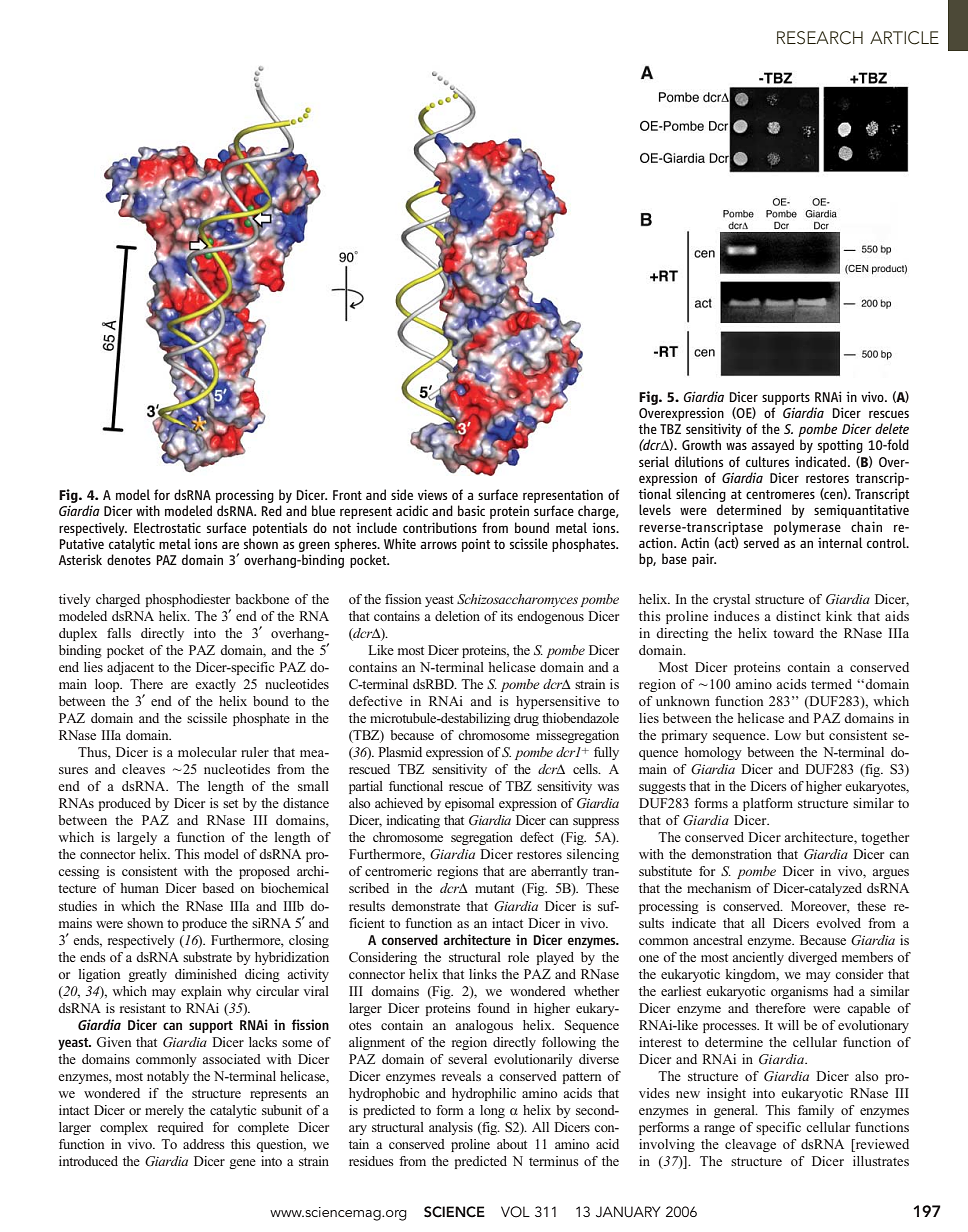 This page has height=1232, width=968. What do you see at coordinates (798, 616) in the page?
I see `distinct` at bounding box center [798, 616].
